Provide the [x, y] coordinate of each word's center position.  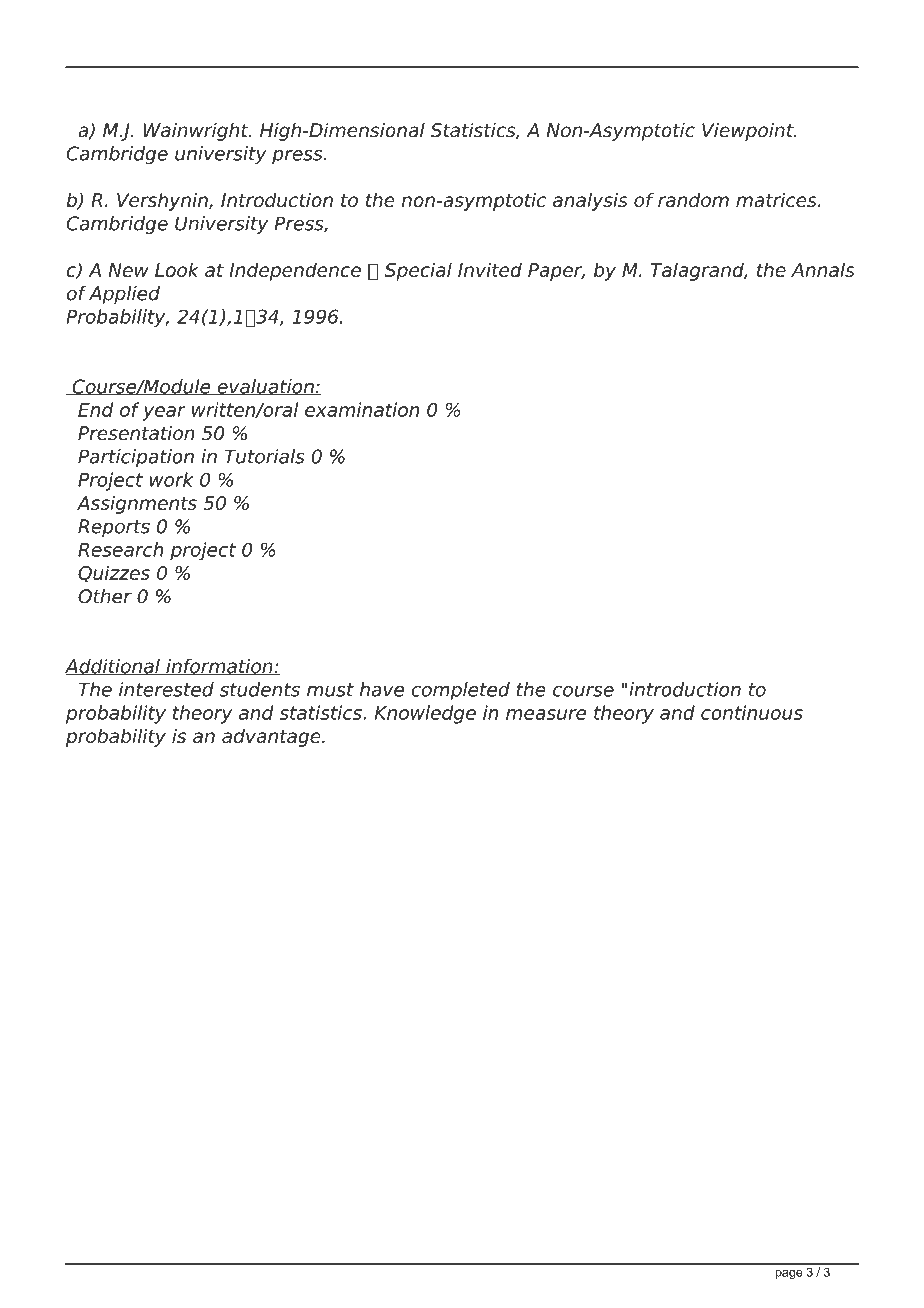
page [788, 1275]
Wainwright [197, 132]
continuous [752, 712]
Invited [490, 269]
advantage [272, 737]
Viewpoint [749, 132]
